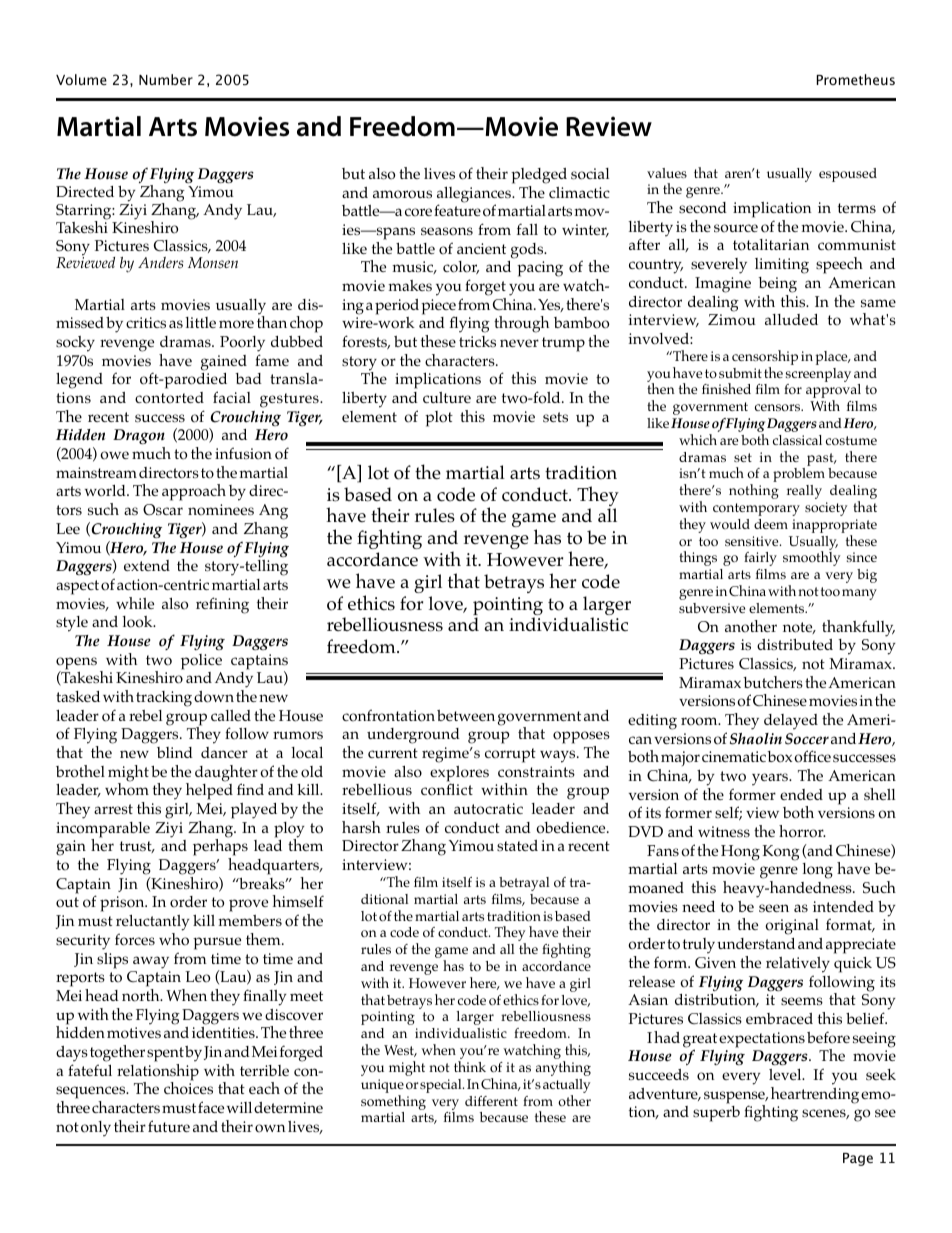 The height and width of the document is (1233, 952). What do you see at coordinates (439, 419) in the document?
I see `plot` at bounding box center [439, 419].
